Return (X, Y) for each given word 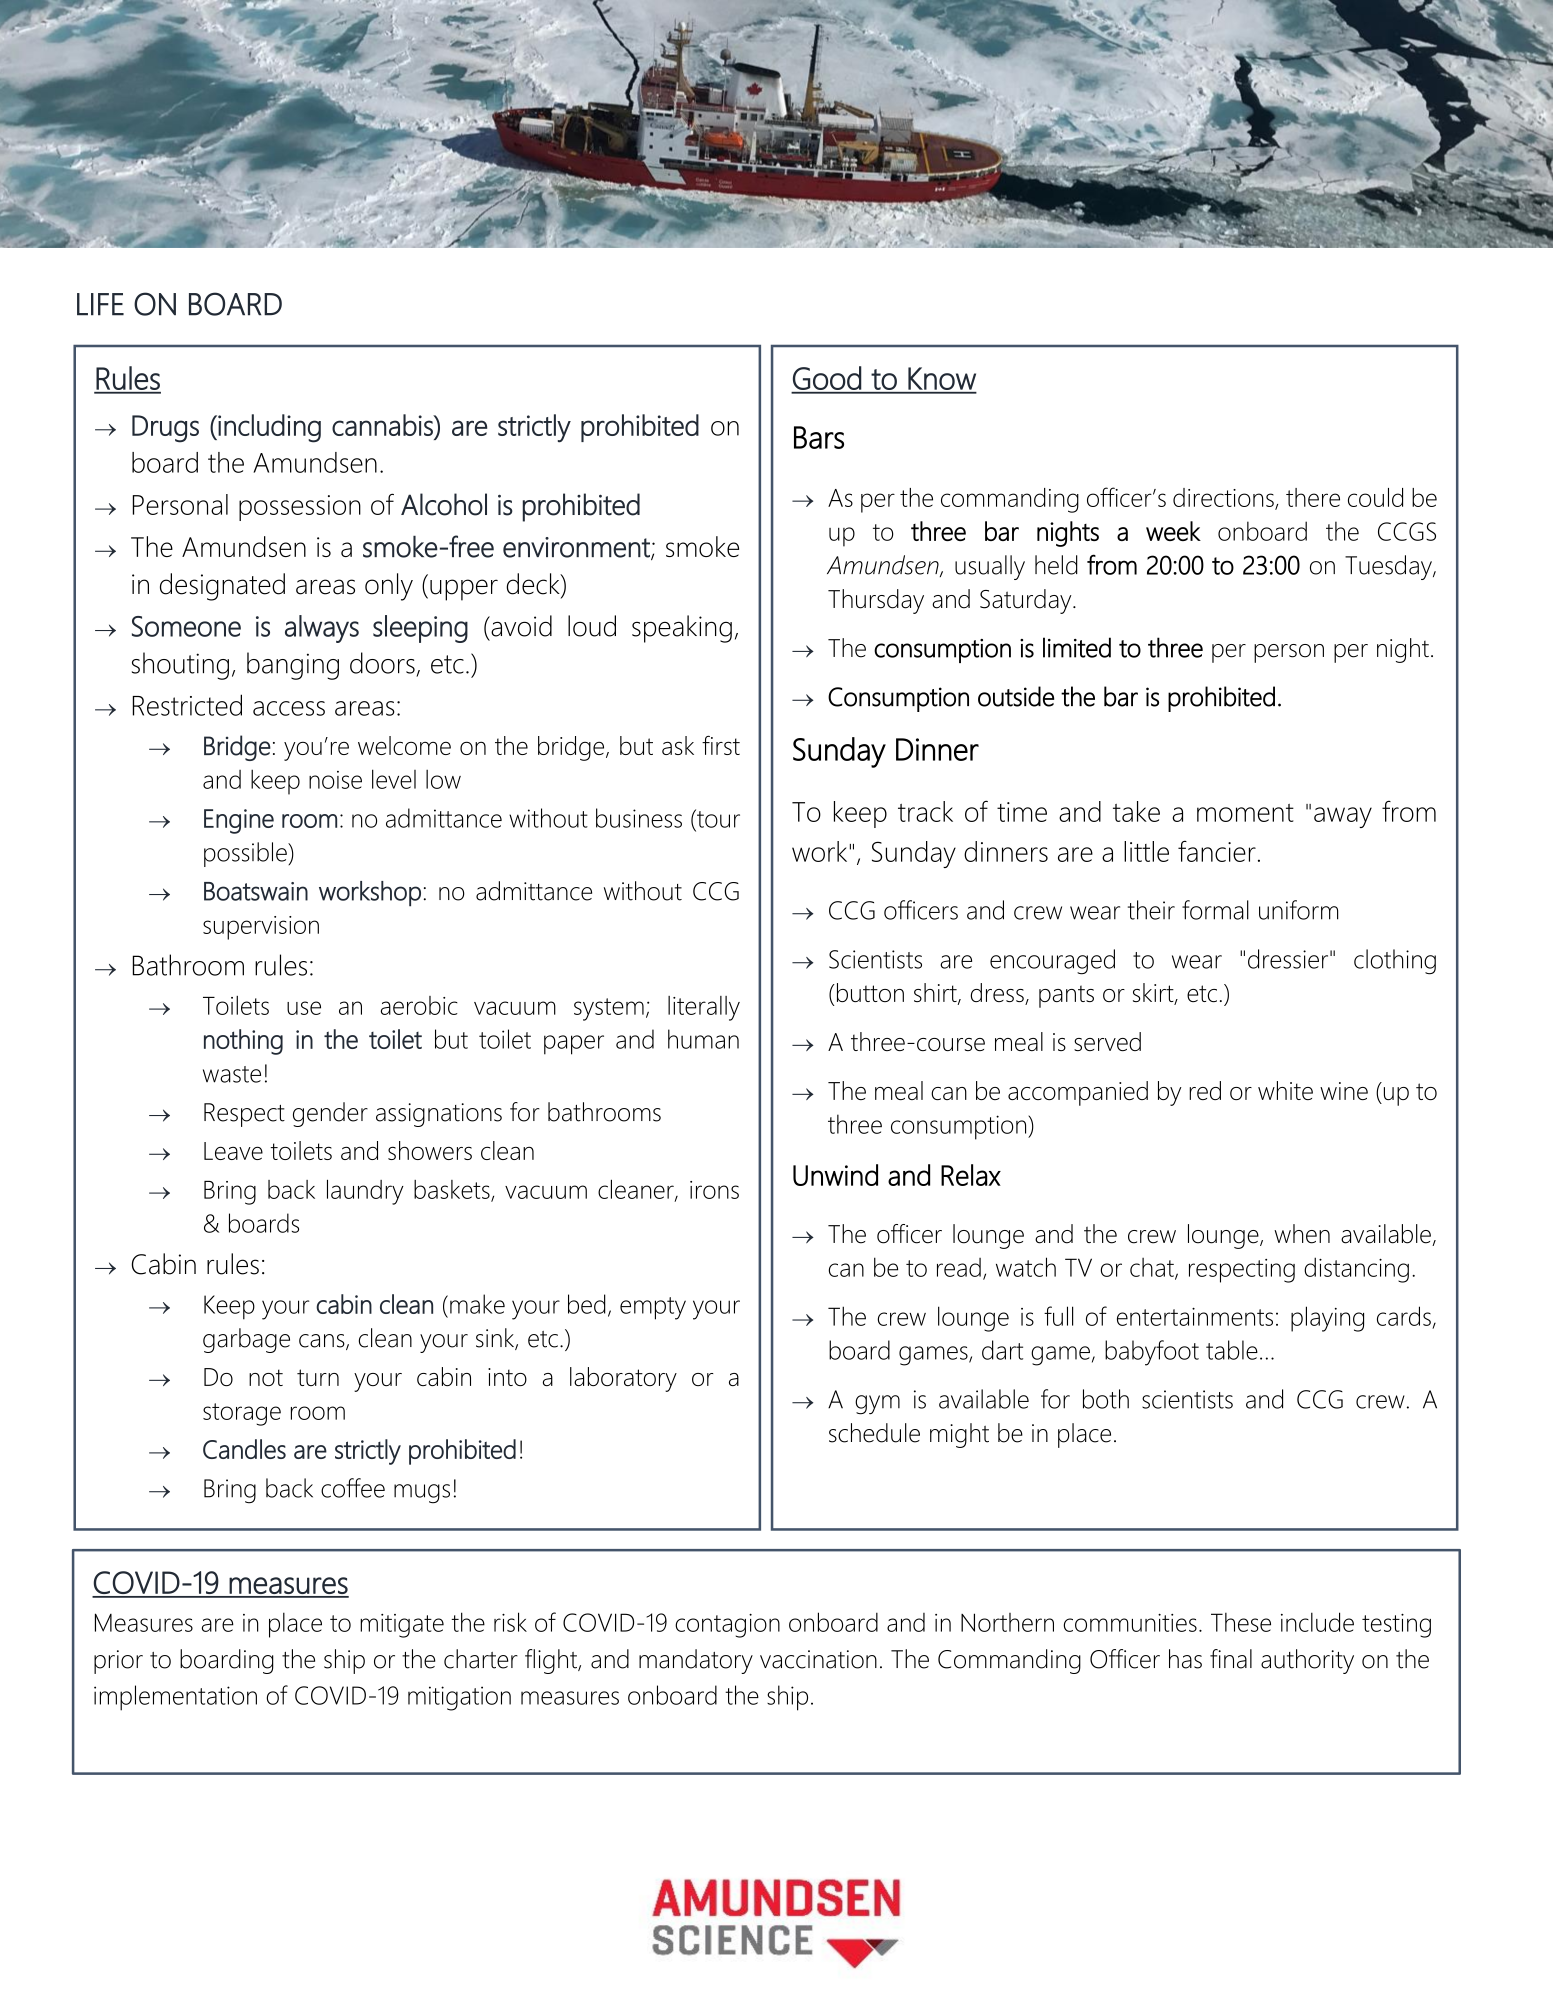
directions (1224, 498)
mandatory (696, 1661)
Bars (819, 437)
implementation (175, 1698)
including (268, 428)
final (1231, 1659)
